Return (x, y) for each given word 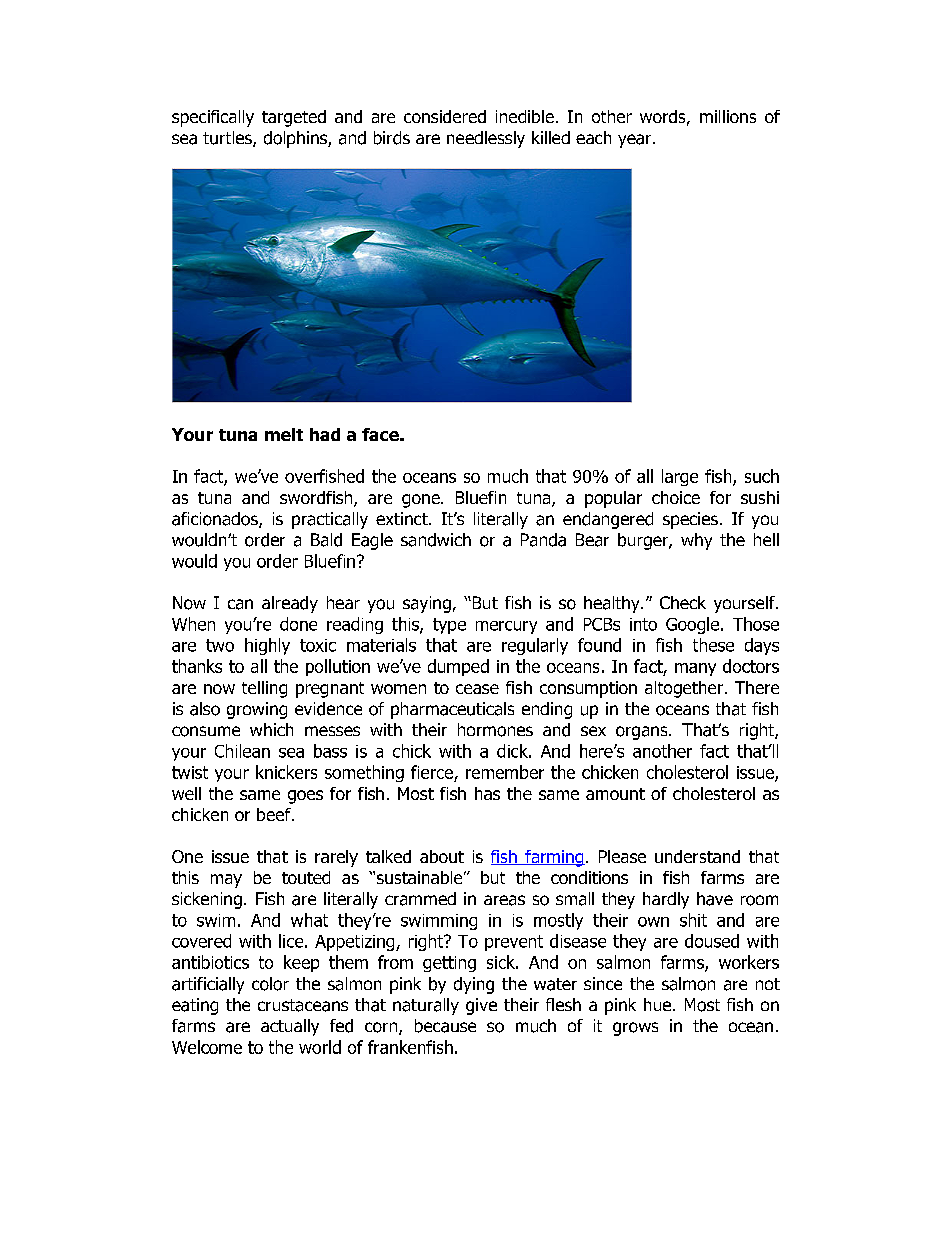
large (680, 477)
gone (422, 501)
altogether (684, 689)
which (271, 729)
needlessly (486, 139)
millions (728, 116)
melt (284, 434)
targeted (294, 118)
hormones (495, 730)
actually (290, 1027)
